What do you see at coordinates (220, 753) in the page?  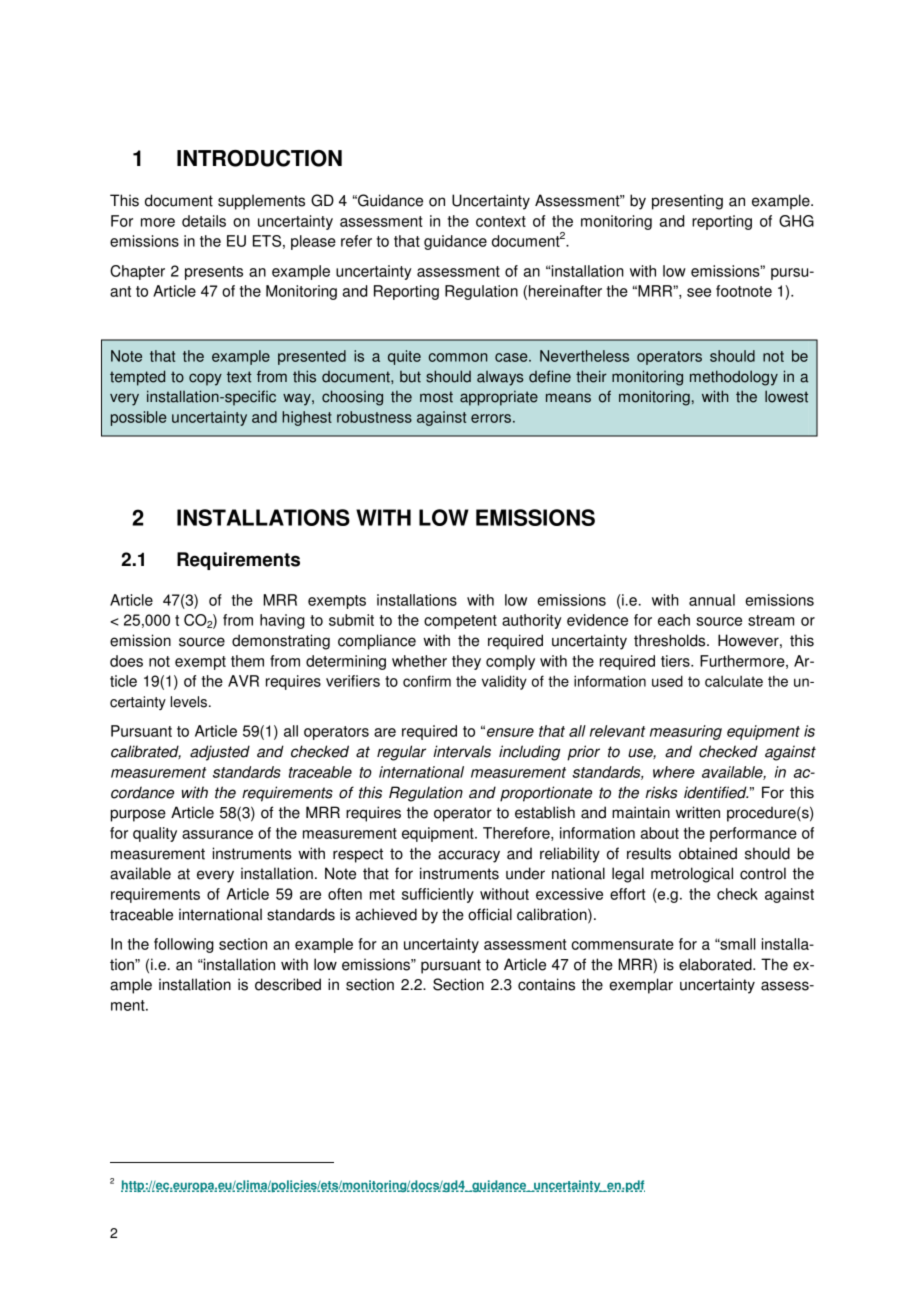 I see `adjusted` at bounding box center [220, 753].
